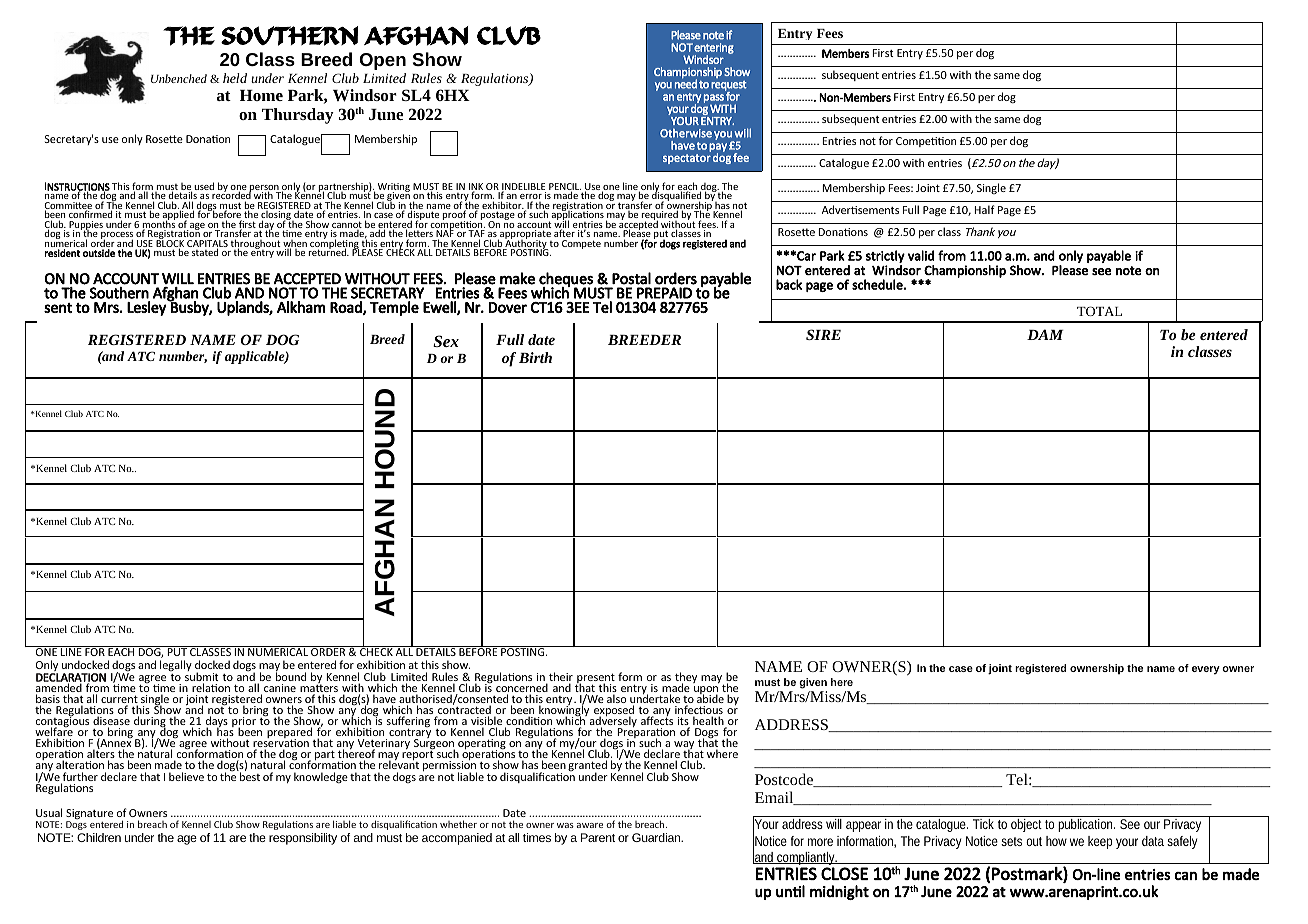  Describe the element at coordinates (1100, 842) in the page. I see `keep` at that location.
